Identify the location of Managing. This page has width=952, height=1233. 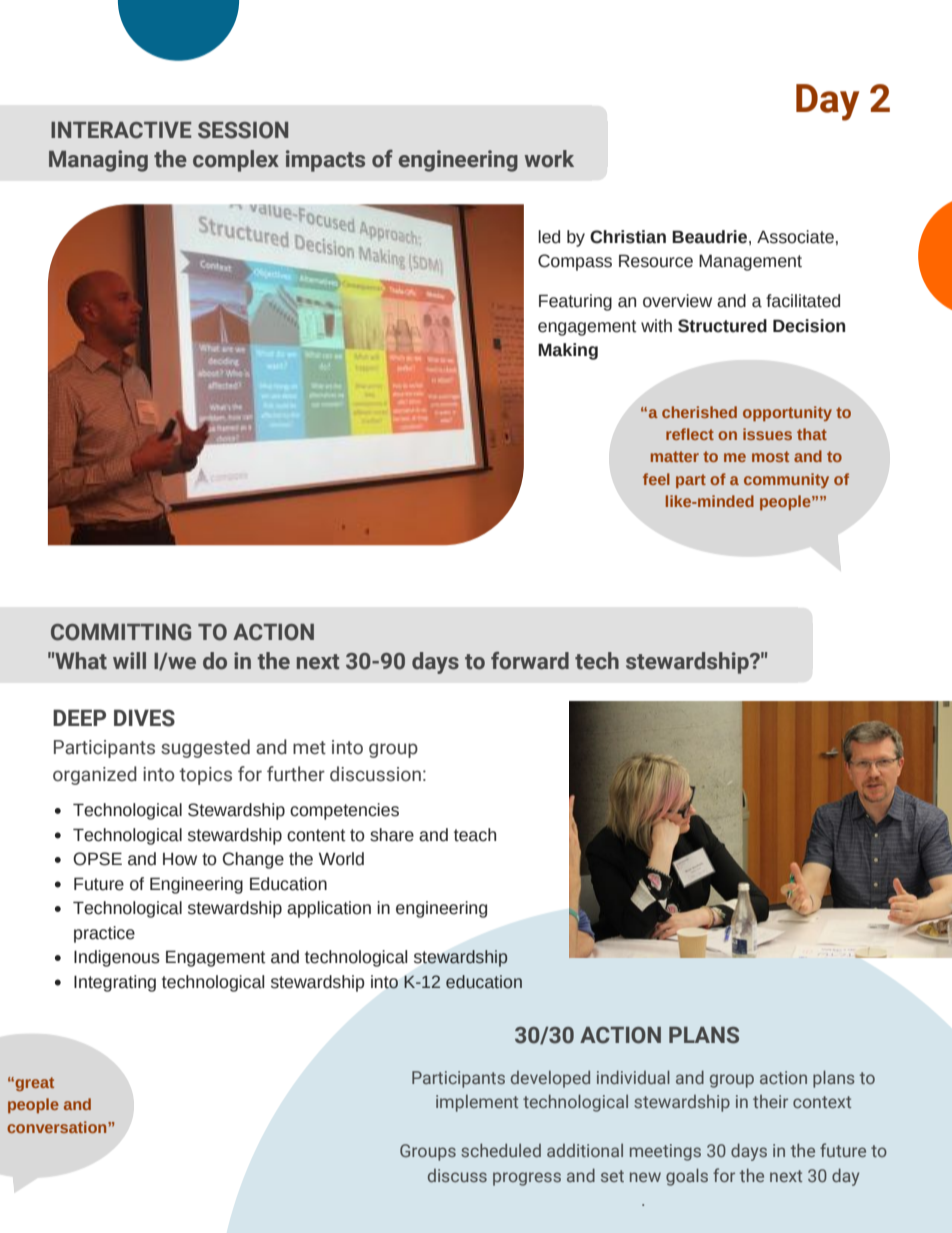
(98, 161).
